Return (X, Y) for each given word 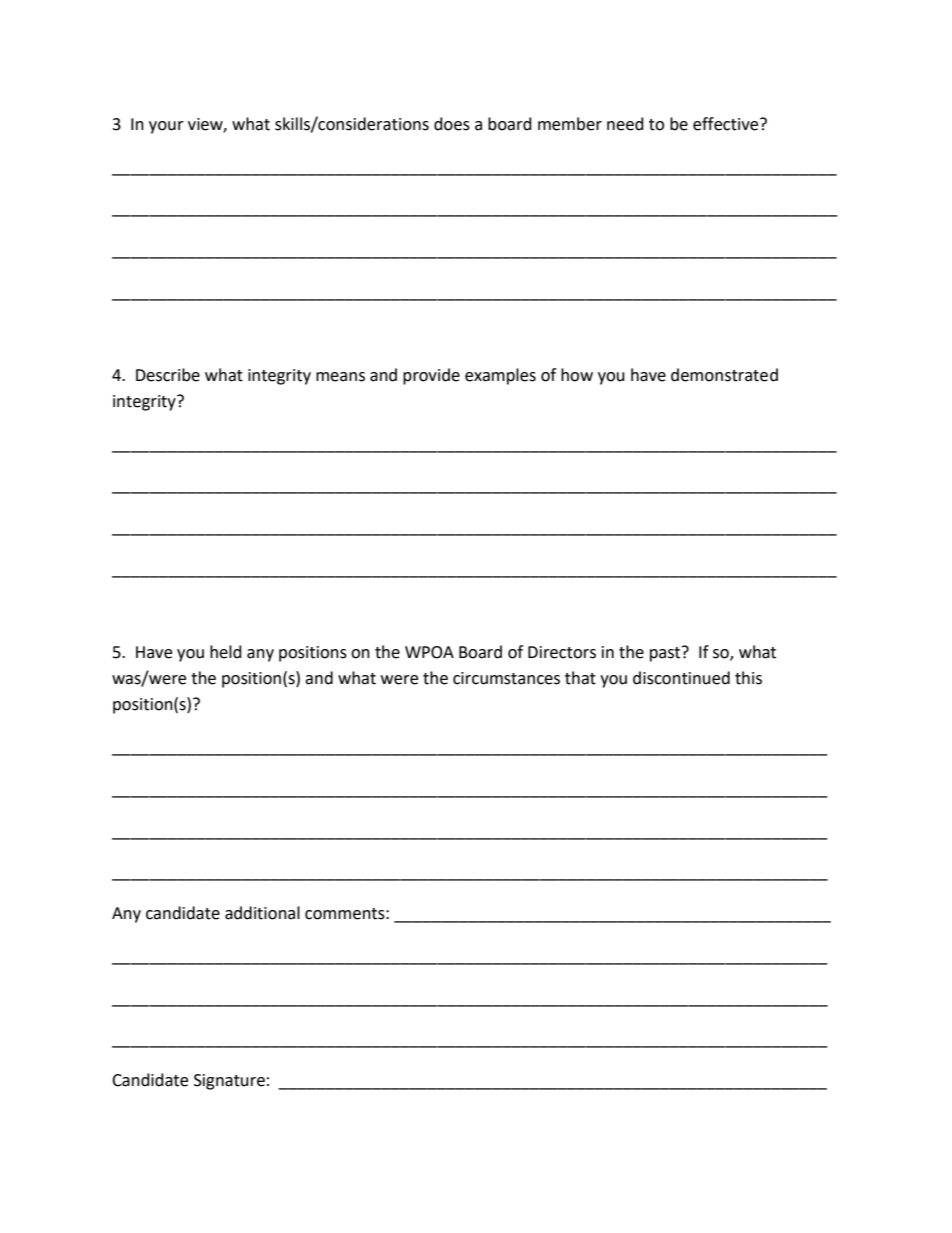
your (166, 127)
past (666, 654)
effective (727, 124)
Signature (229, 1082)
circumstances (506, 678)
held (226, 652)
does (452, 124)
